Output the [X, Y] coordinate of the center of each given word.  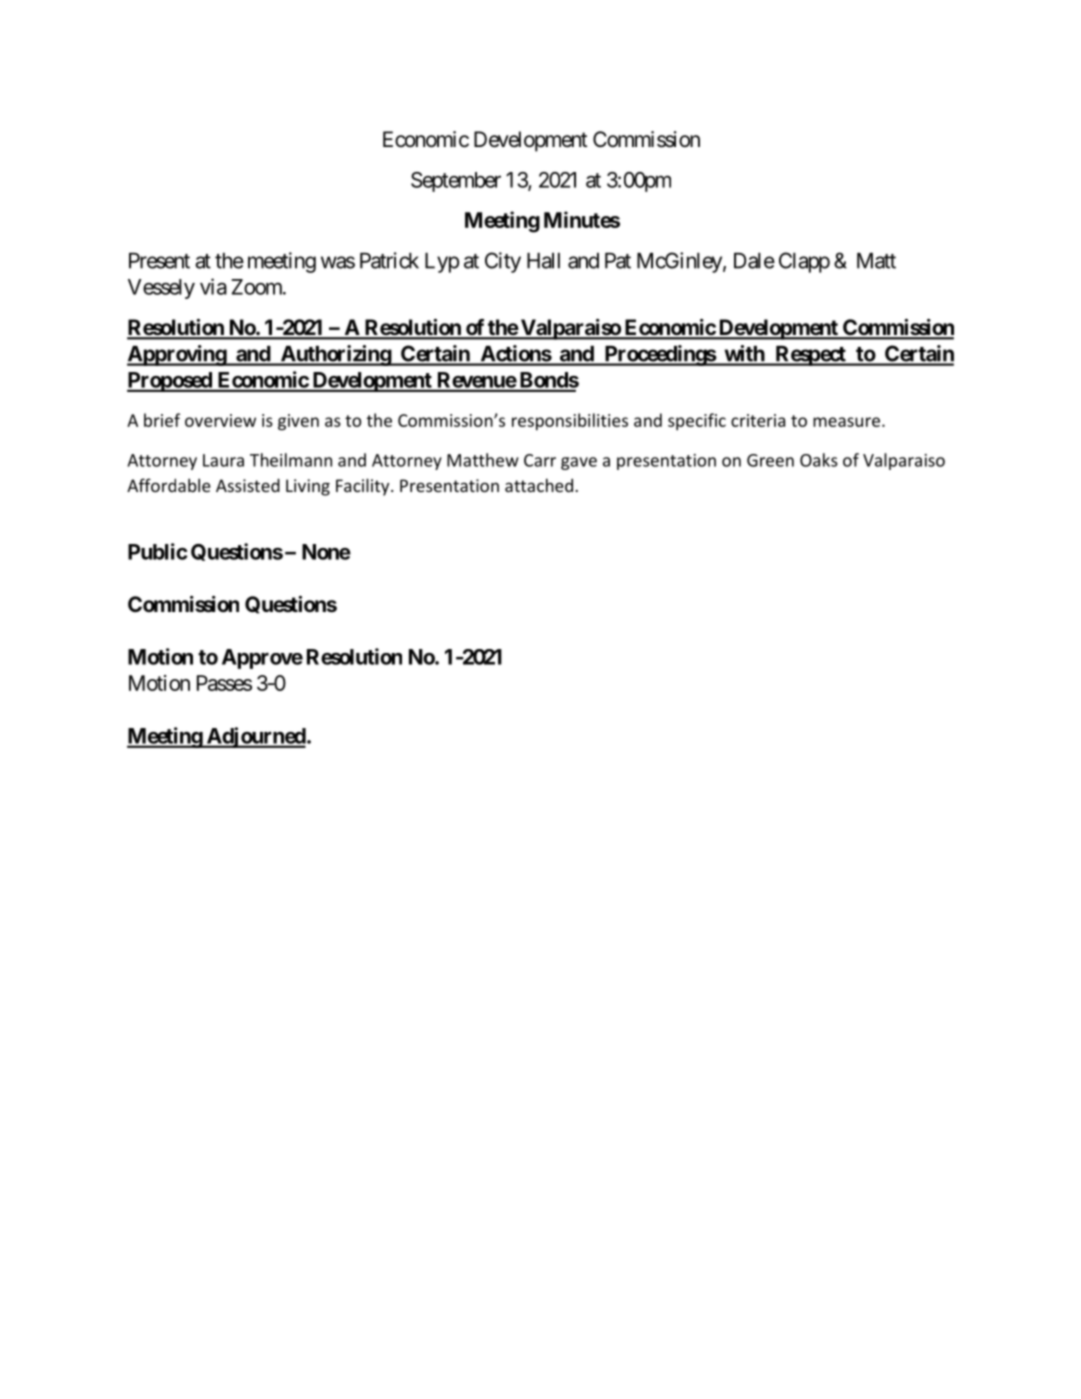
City [503, 262]
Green [770, 460]
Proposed [170, 382]
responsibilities [570, 421]
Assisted [248, 485]
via [213, 286]
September [456, 182]
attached [539, 485]
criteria [758, 420]
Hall [543, 261]
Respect [810, 356]
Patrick [389, 260]
